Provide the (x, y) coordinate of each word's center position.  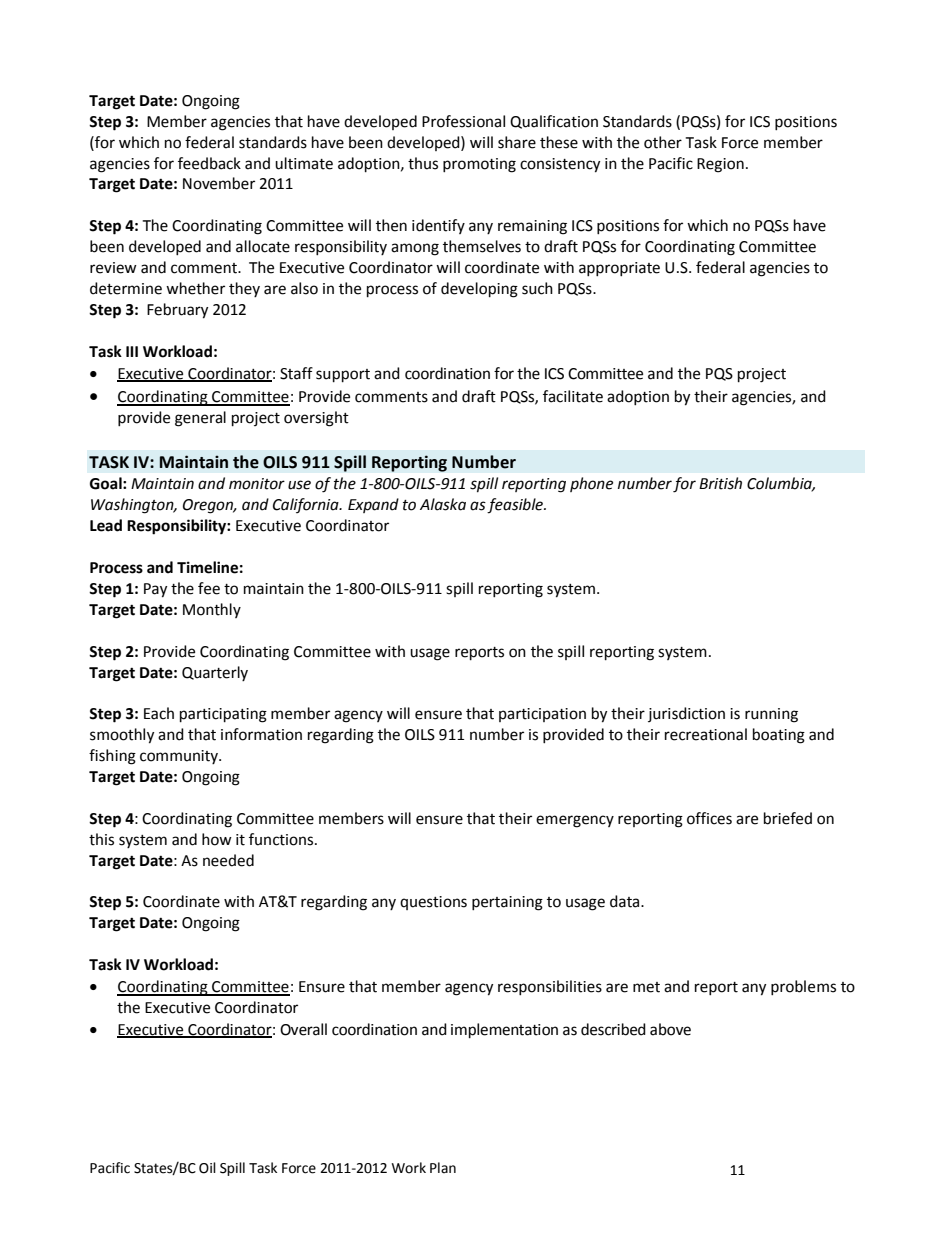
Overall (303, 1029)
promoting (479, 165)
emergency (575, 821)
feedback (209, 163)
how (217, 839)
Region (720, 165)
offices (709, 818)
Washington (133, 506)
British (720, 483)
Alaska (443, 504)
